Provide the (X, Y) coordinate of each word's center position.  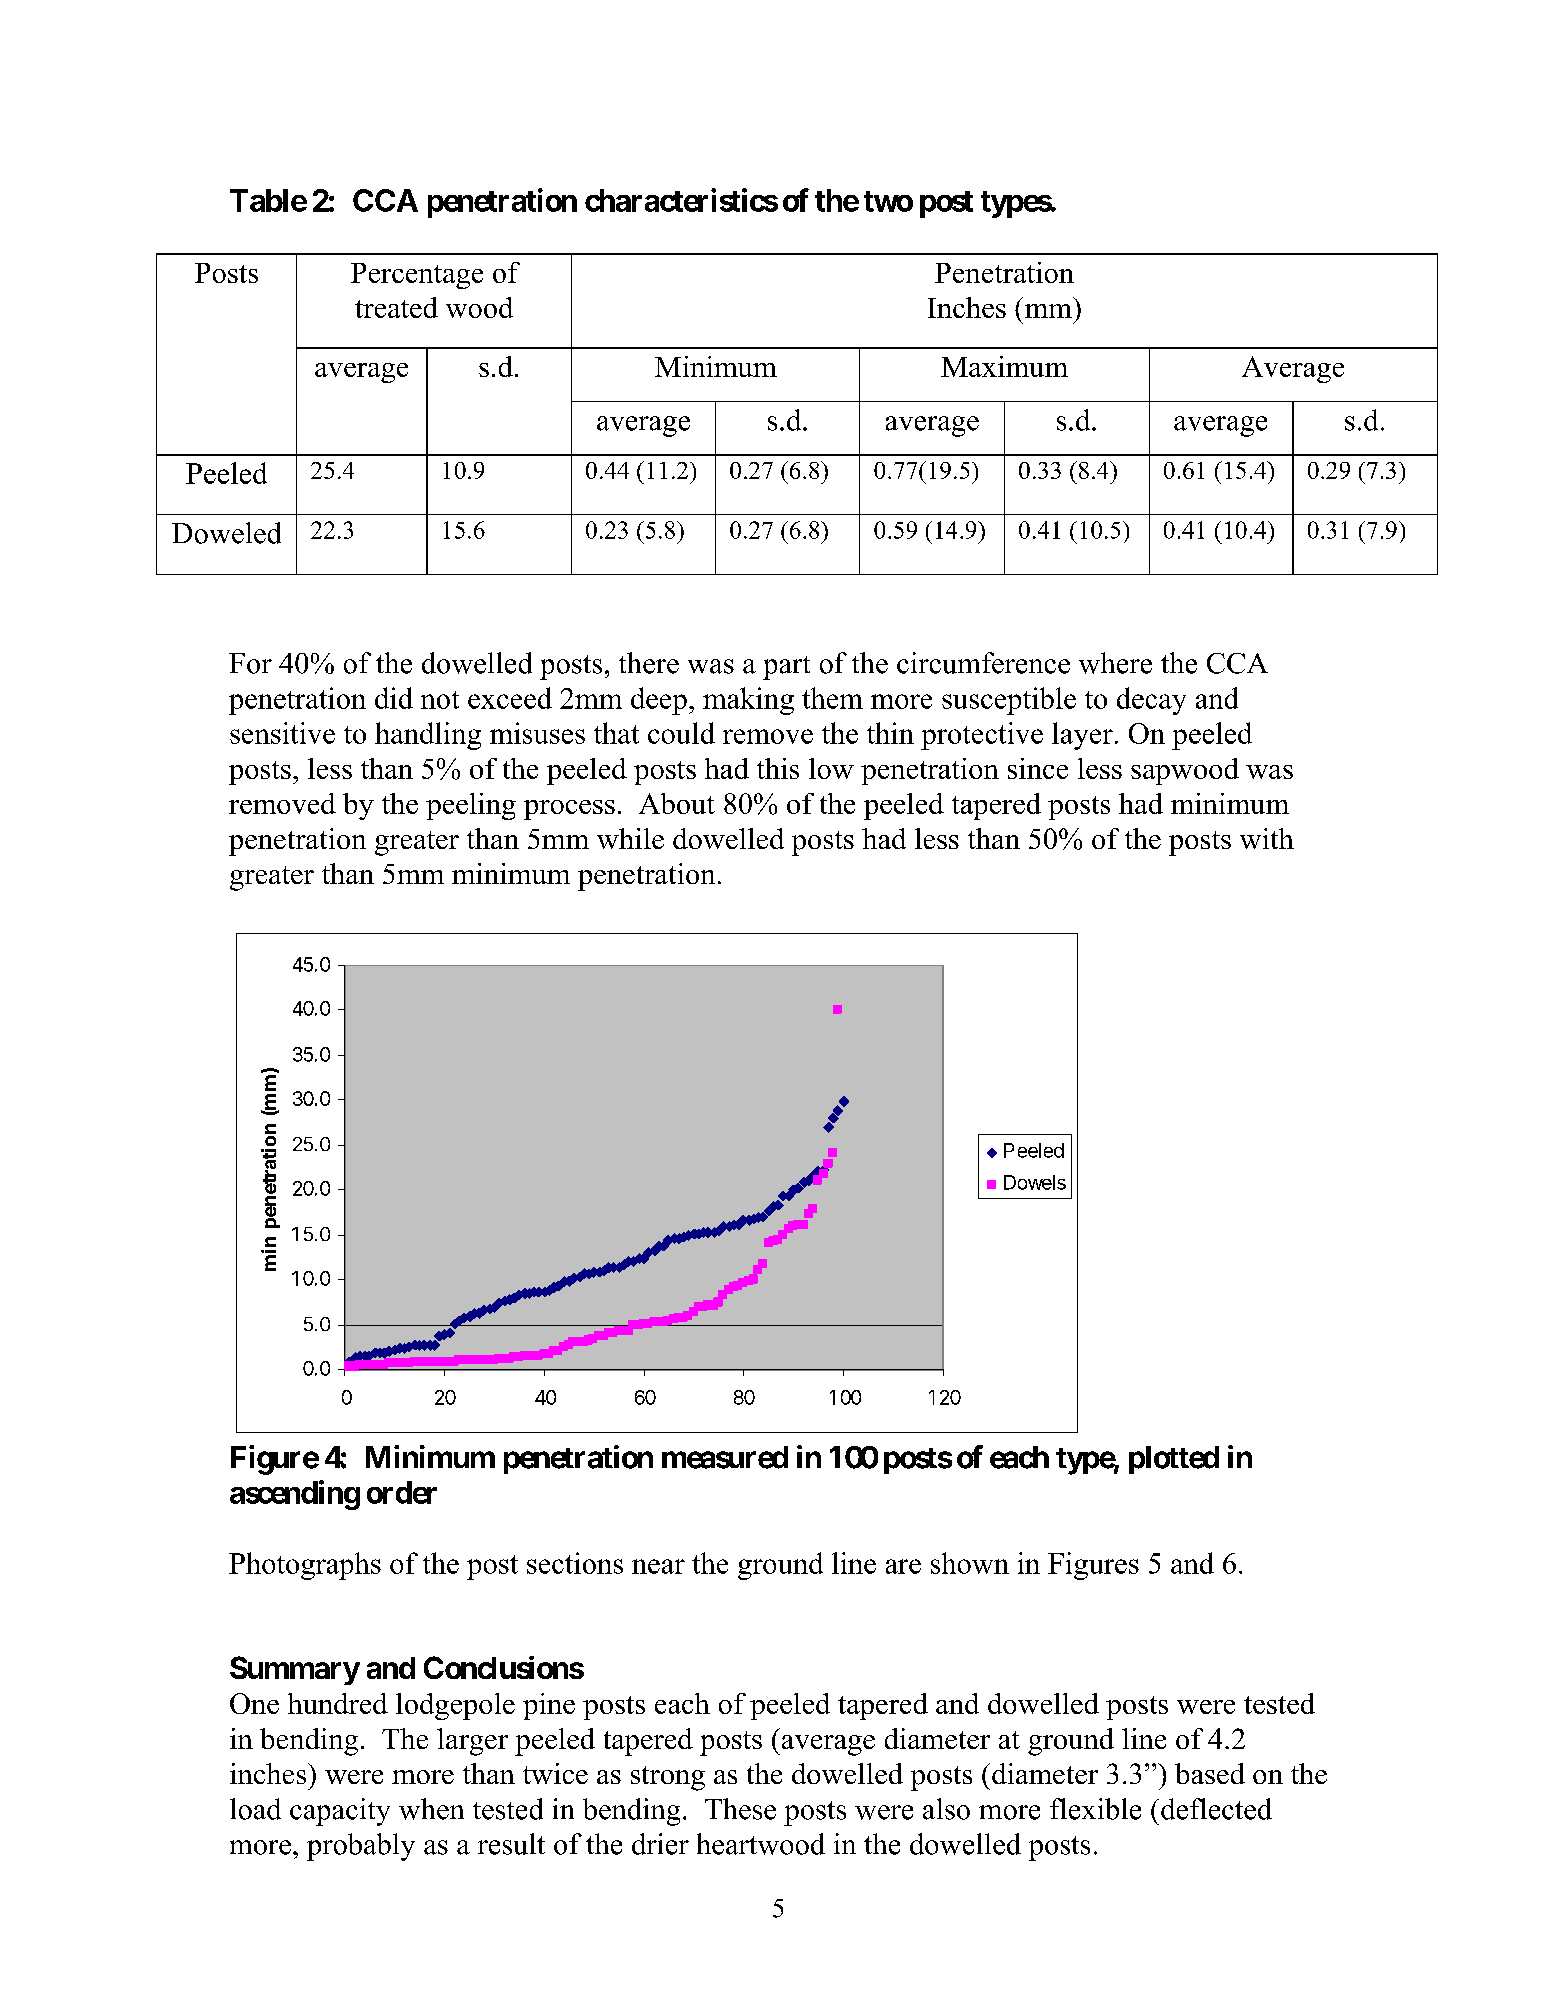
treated (396, 307)
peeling (471, 806)
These (740, 1809)
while (630, 838)
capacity (340, 1812)
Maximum (1004, 366)
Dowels (1035, 1182)
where (1115, 663)
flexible (1095, 1809)
